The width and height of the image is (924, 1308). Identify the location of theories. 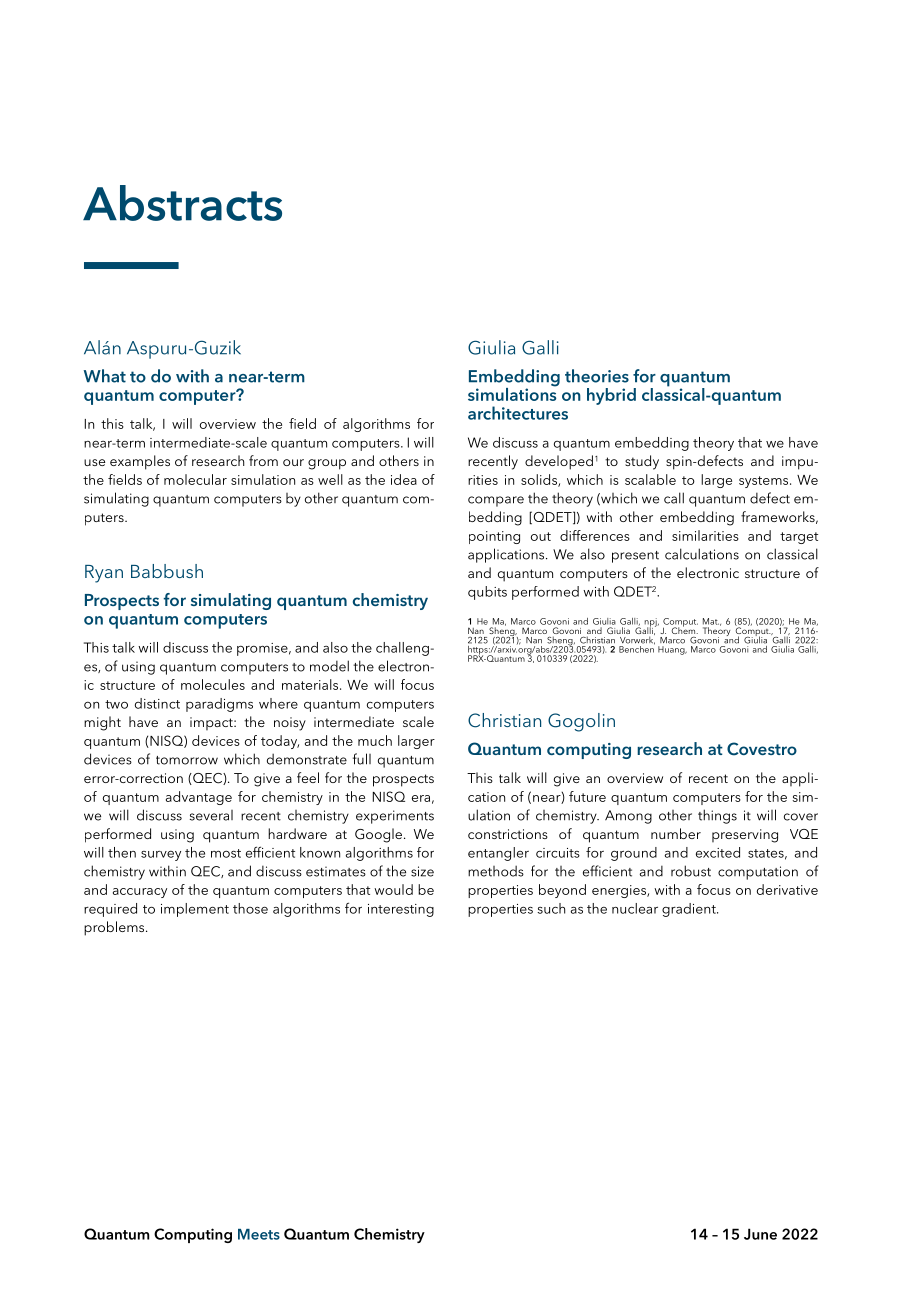
(597, 376).
